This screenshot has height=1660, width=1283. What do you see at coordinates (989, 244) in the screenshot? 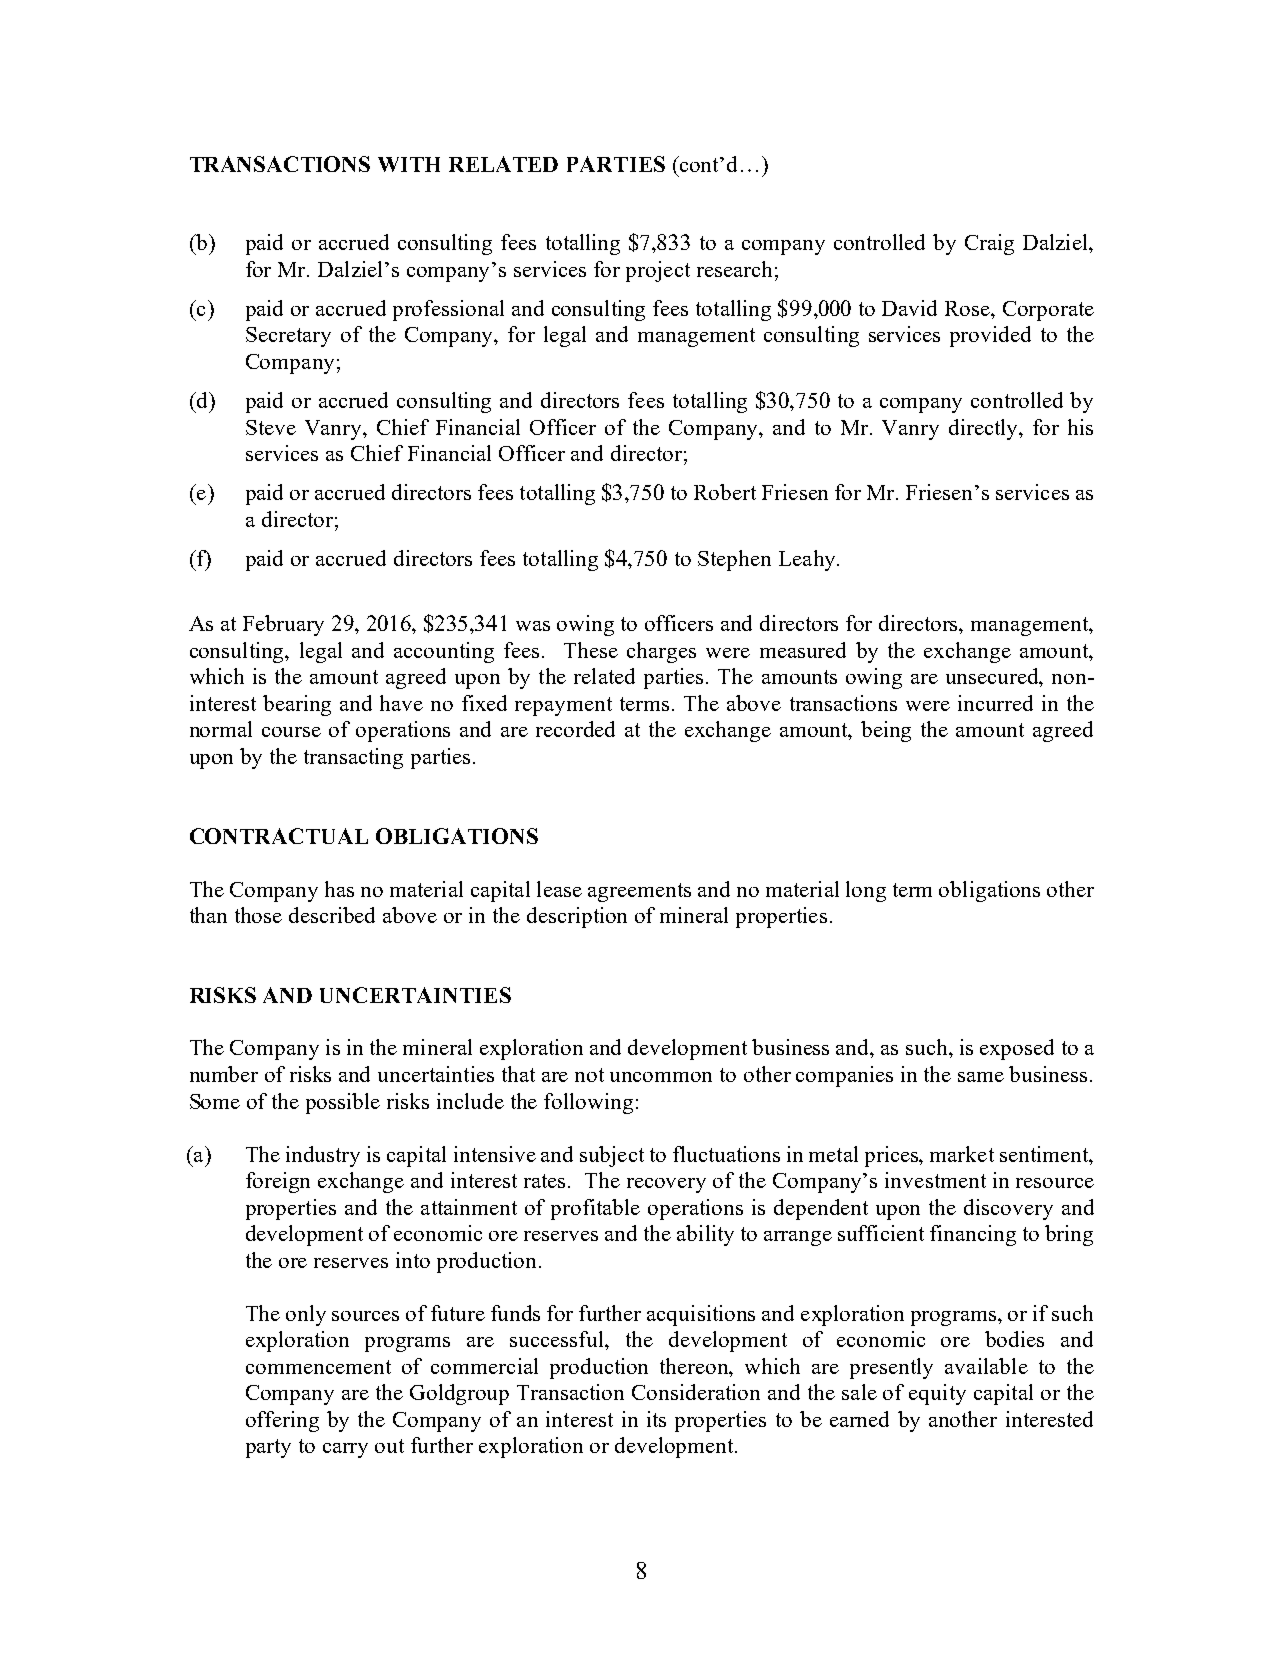
I see `Craig` at bounding box center [989, 244].
